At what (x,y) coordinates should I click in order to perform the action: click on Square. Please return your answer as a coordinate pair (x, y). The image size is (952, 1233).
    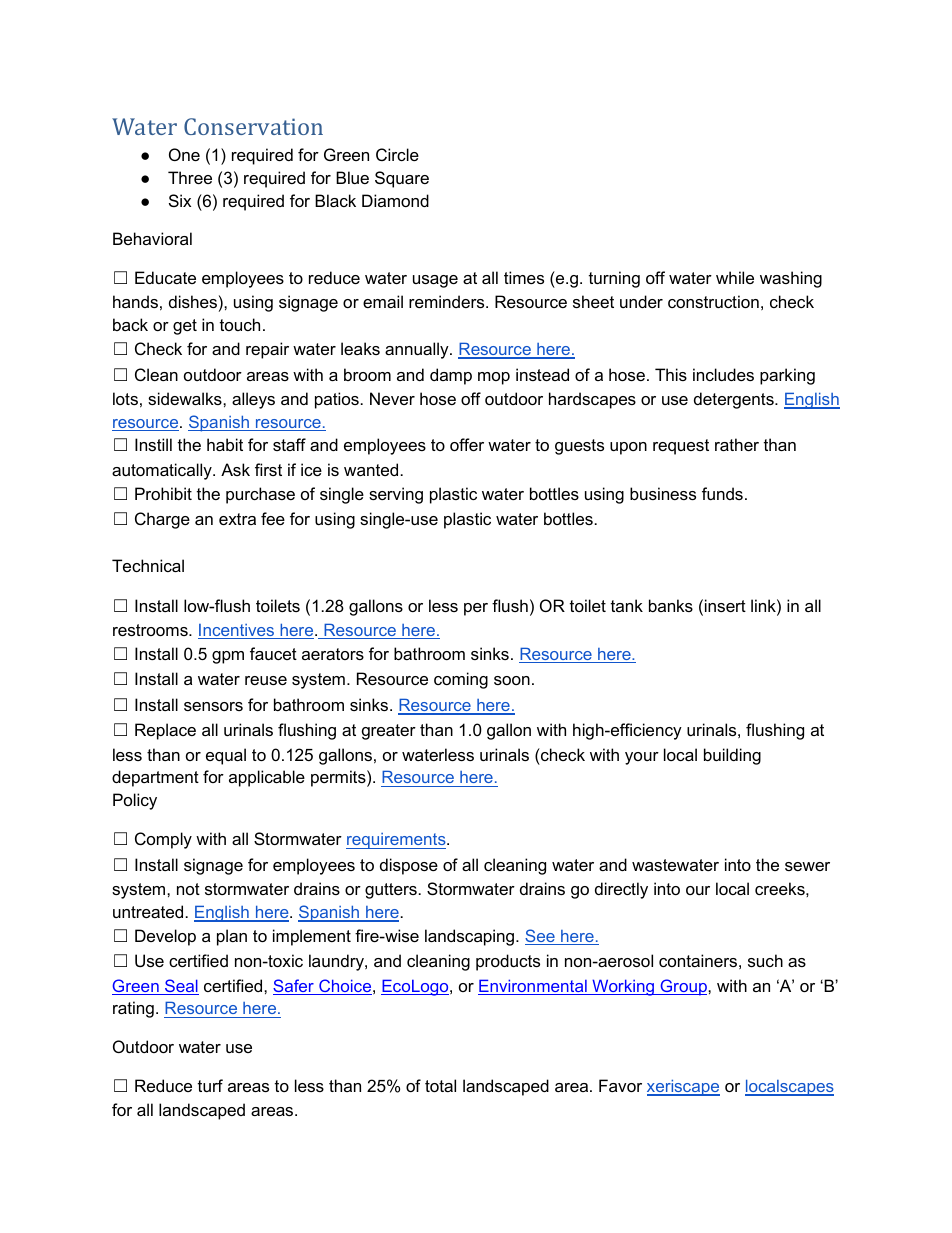
    Looking at the image, I should click on (402, 179).
